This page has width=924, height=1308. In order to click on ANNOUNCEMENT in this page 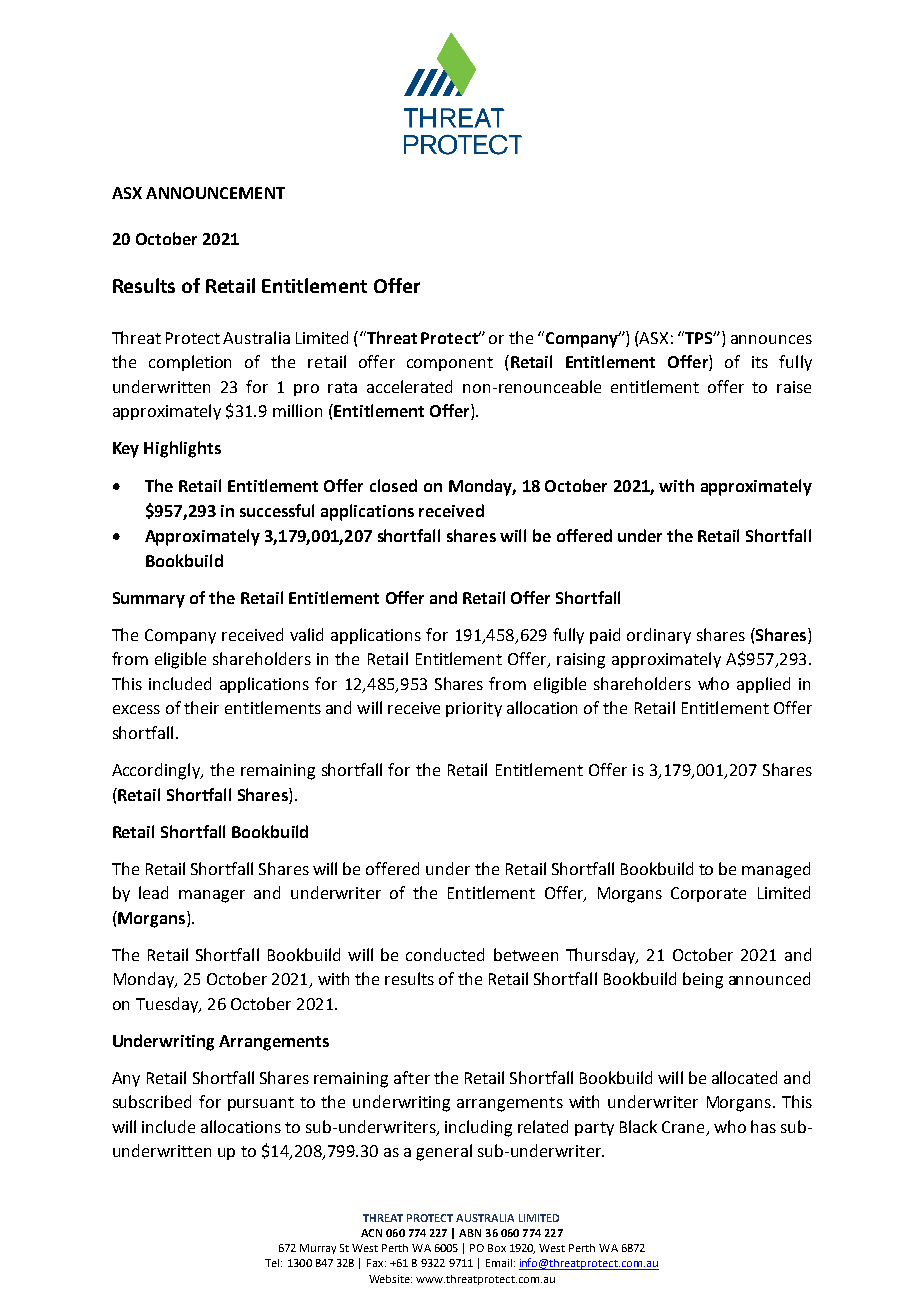, I will do `click(215, 193)`.
